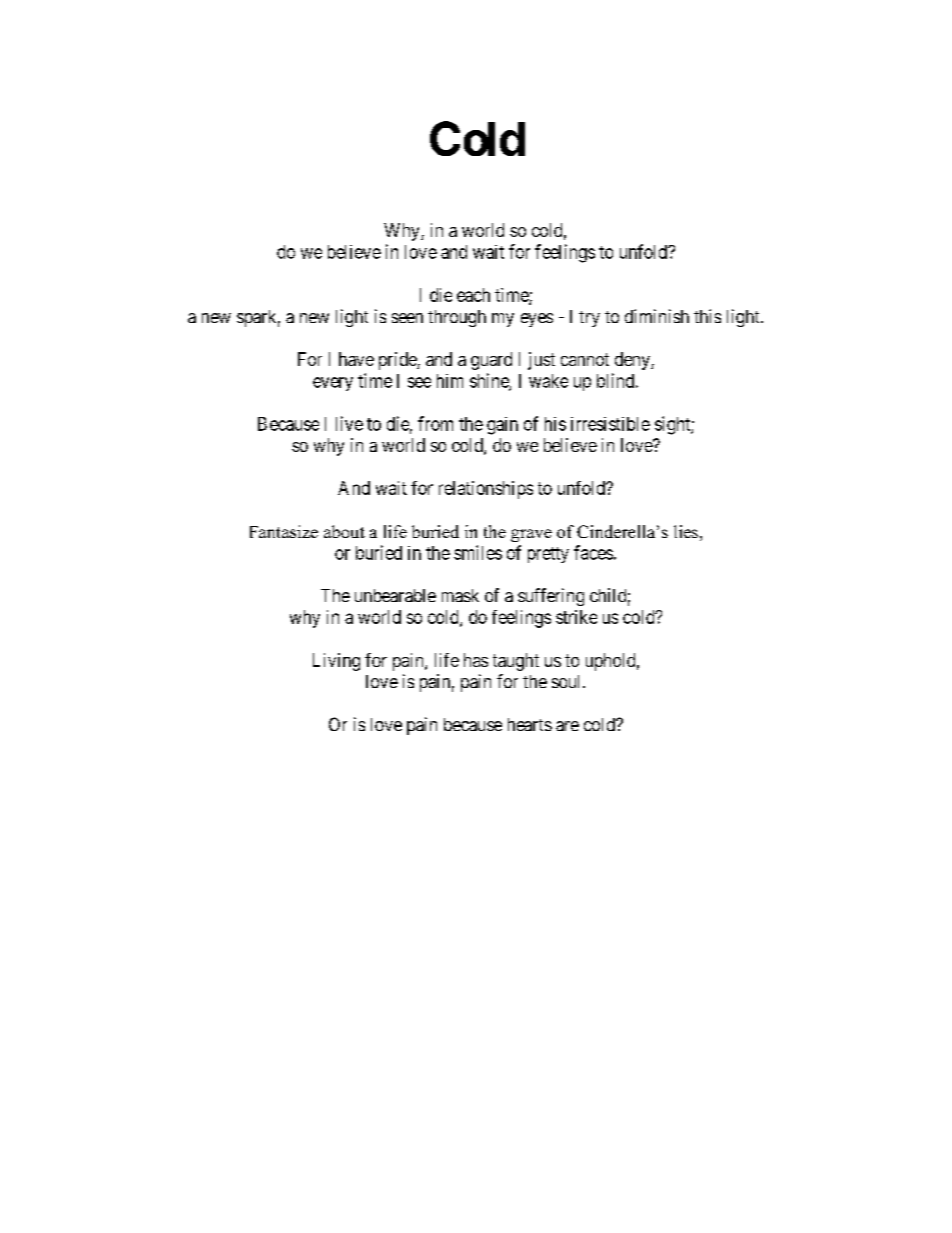 The width and height of the image is (952, 1233). I want to click on unbearable, so click(395, 595).
